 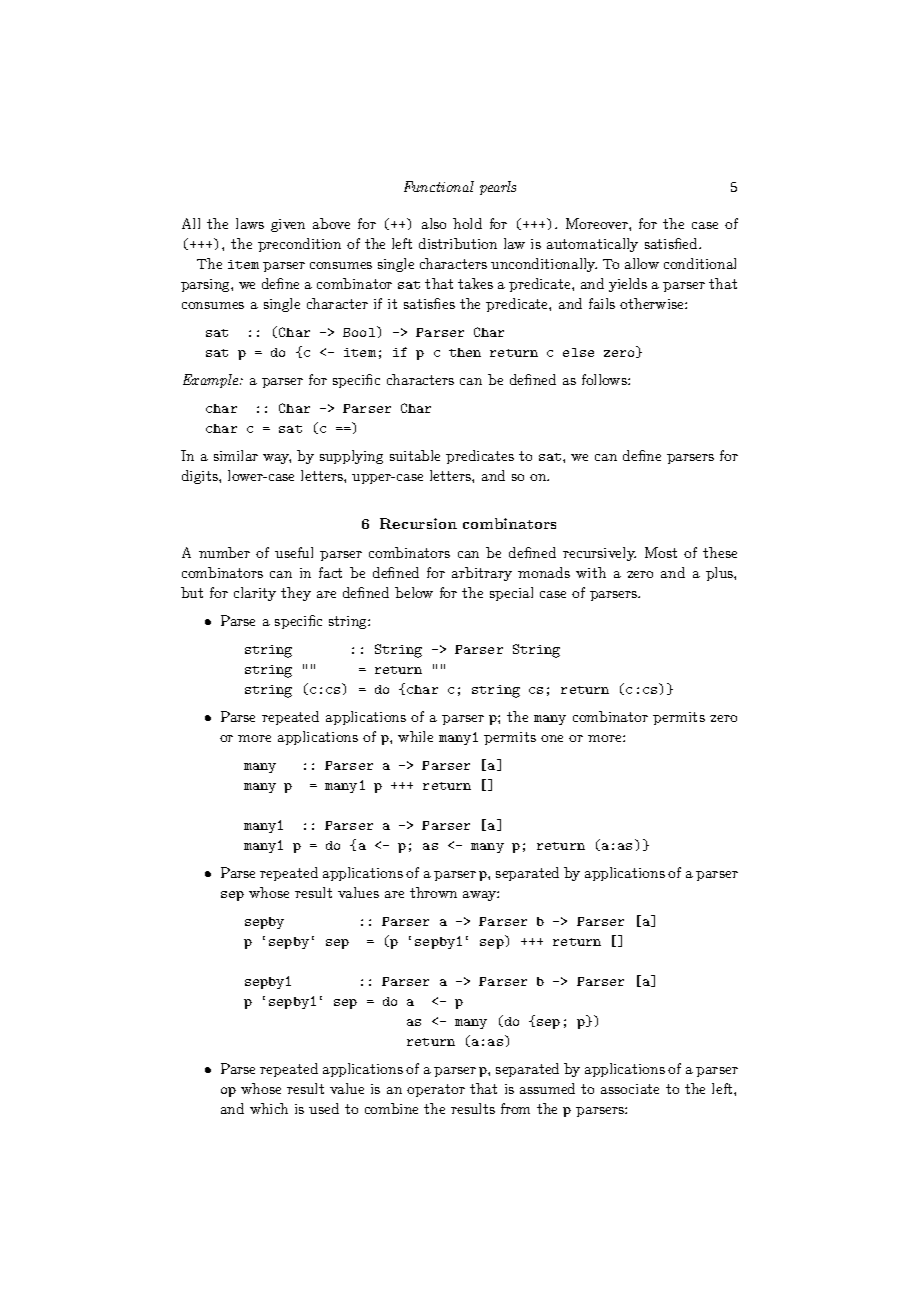 What do you see at coordinates (433, 892) in the document?
I see `thrown` at bounding box center [433, 892].
